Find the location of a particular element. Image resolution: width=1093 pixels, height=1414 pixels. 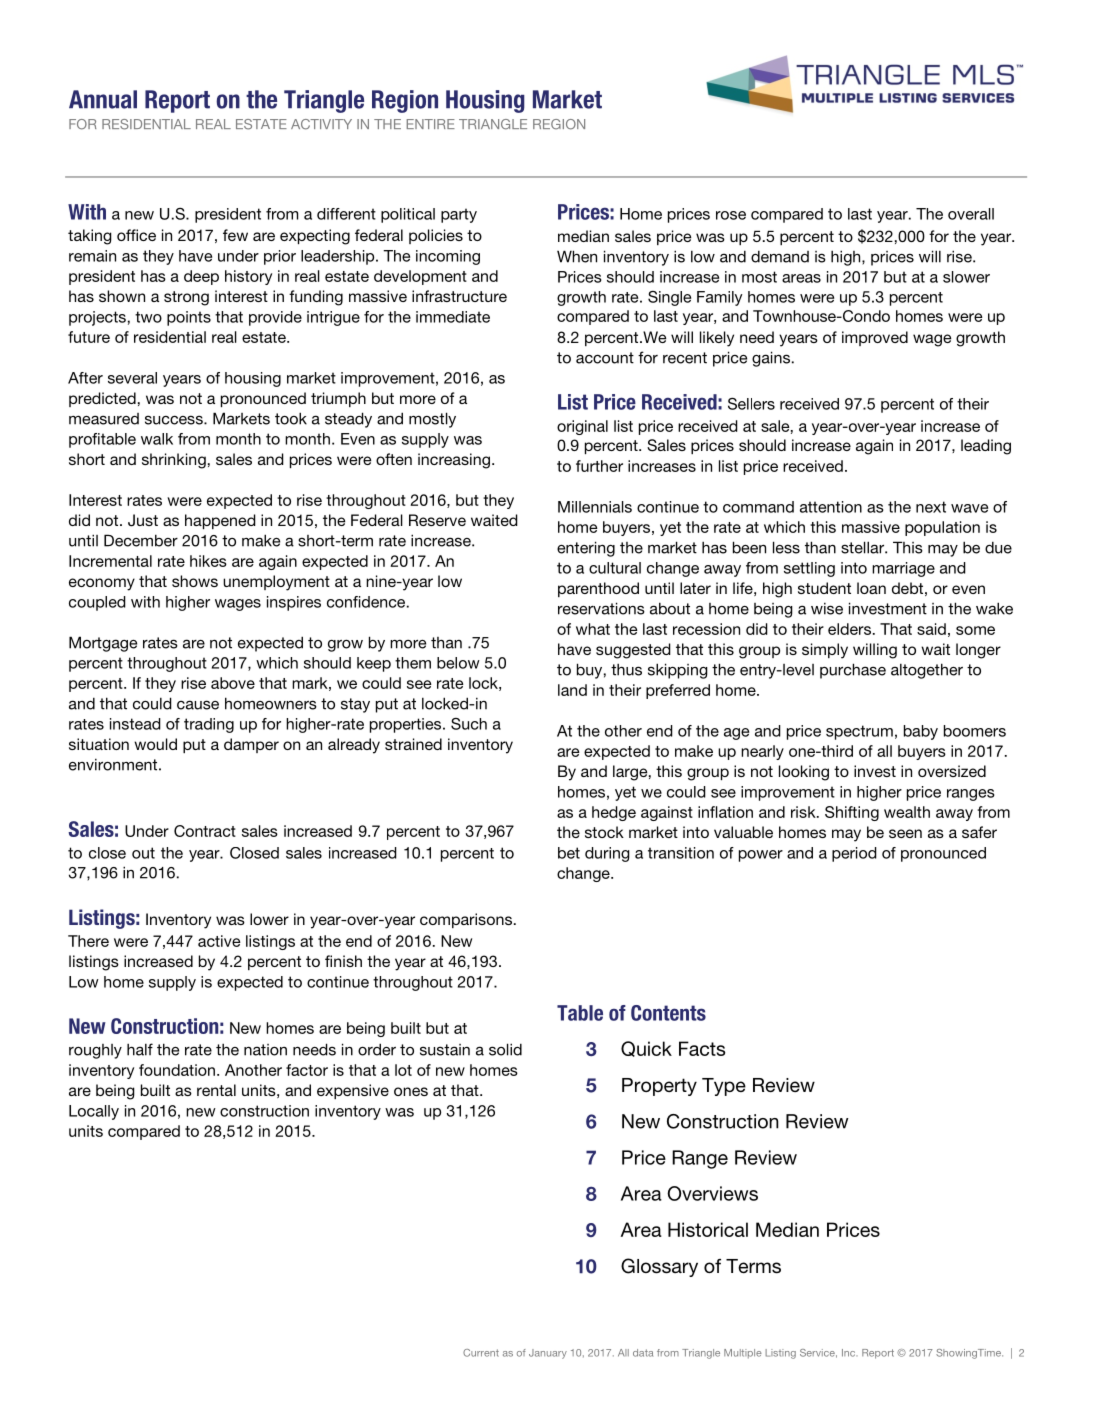

Multiple is located at coordinates (743, 1354).
